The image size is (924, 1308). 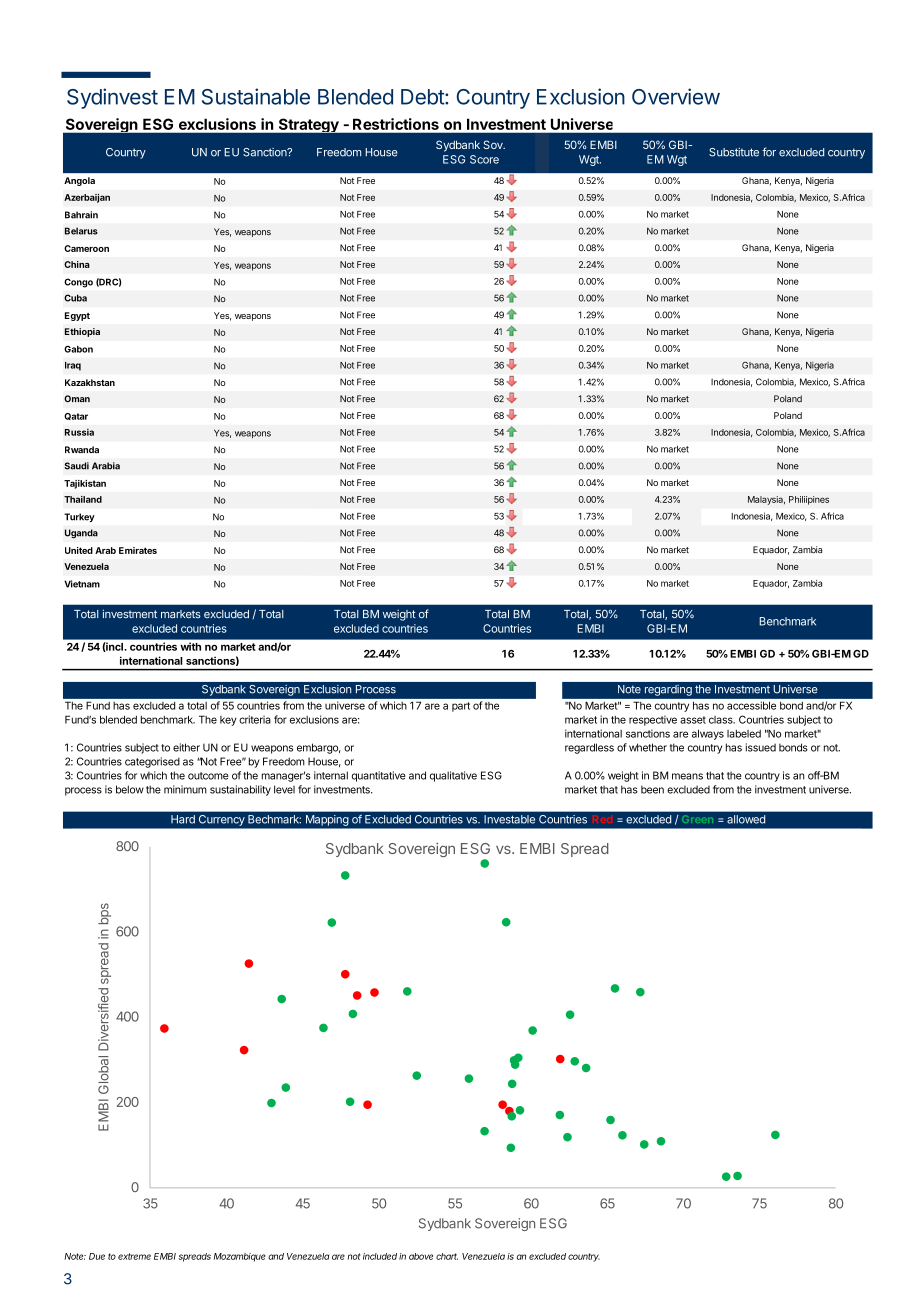 What do you see at coordinates (183, 819) in the screenshot?
I see `Hard` at bounding box center [183, 819].
